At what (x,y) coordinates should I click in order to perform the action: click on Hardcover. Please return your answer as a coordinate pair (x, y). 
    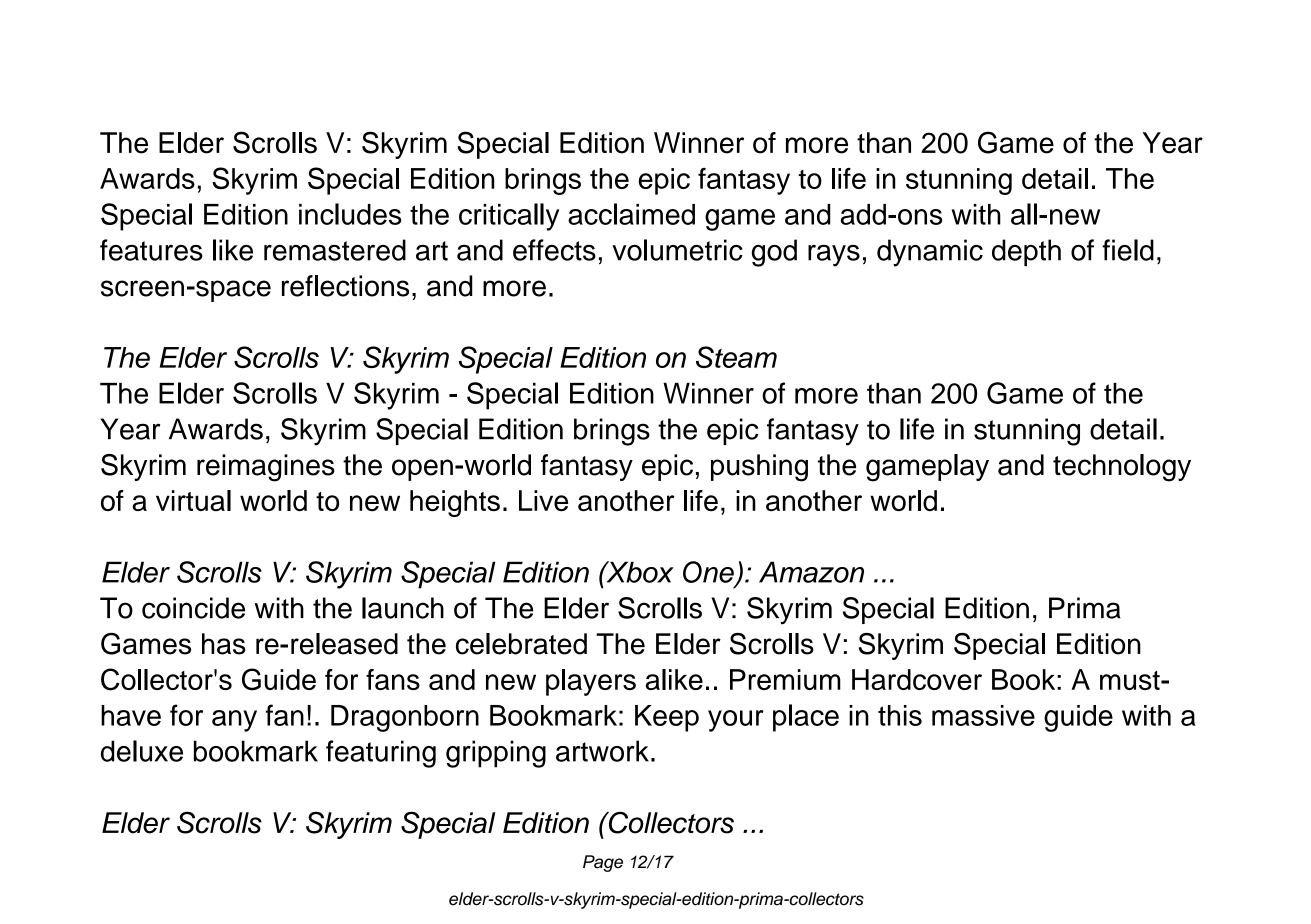
    Looking at the image, I should click on (917, 679).
